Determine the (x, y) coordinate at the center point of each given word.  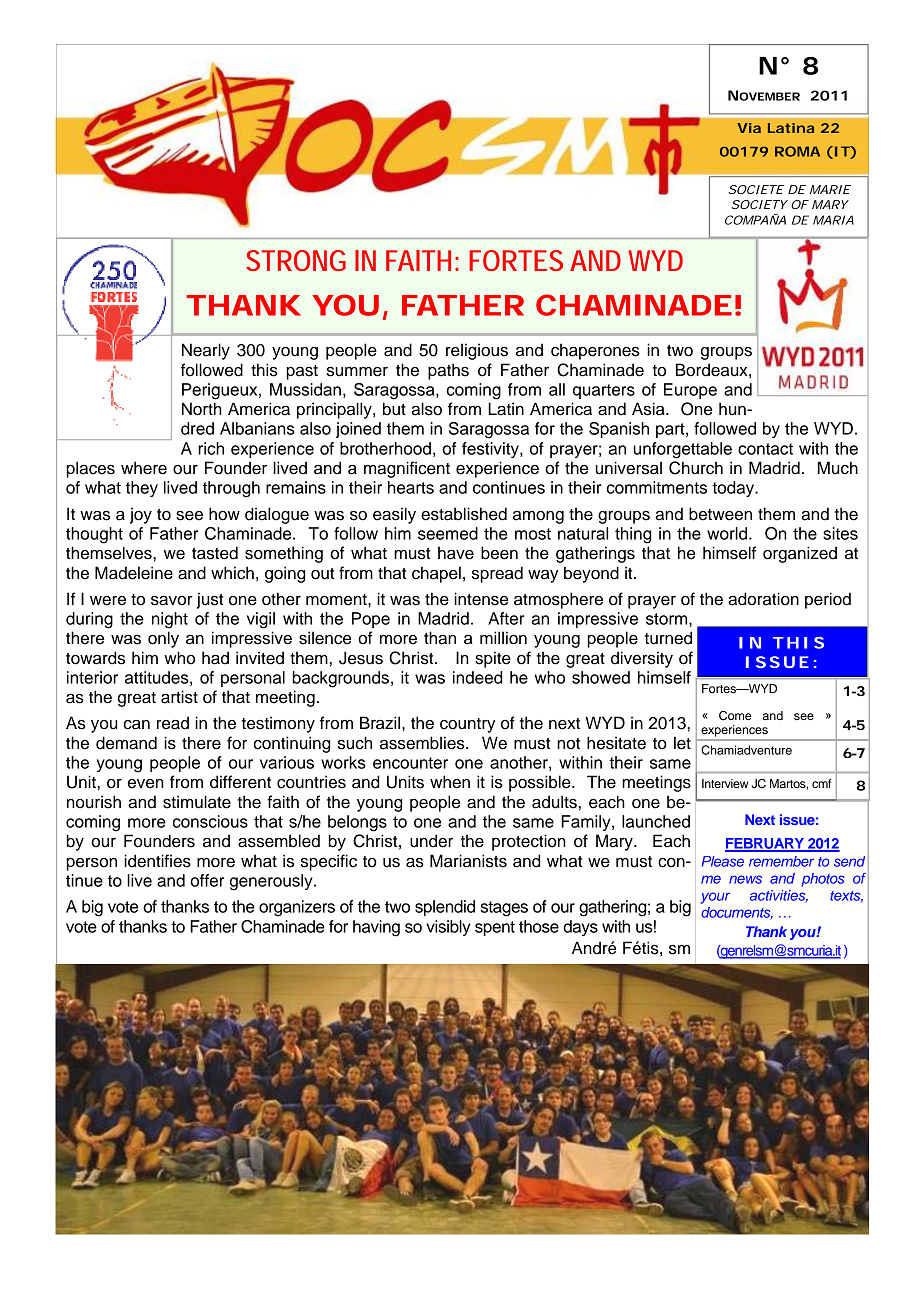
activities (779, 896)
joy (141, 515)
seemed (448, 533)
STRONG (296, 260)
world (727, 533)
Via (749, 128)
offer (207, 880)
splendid (445, 908)
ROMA (797, 151)
